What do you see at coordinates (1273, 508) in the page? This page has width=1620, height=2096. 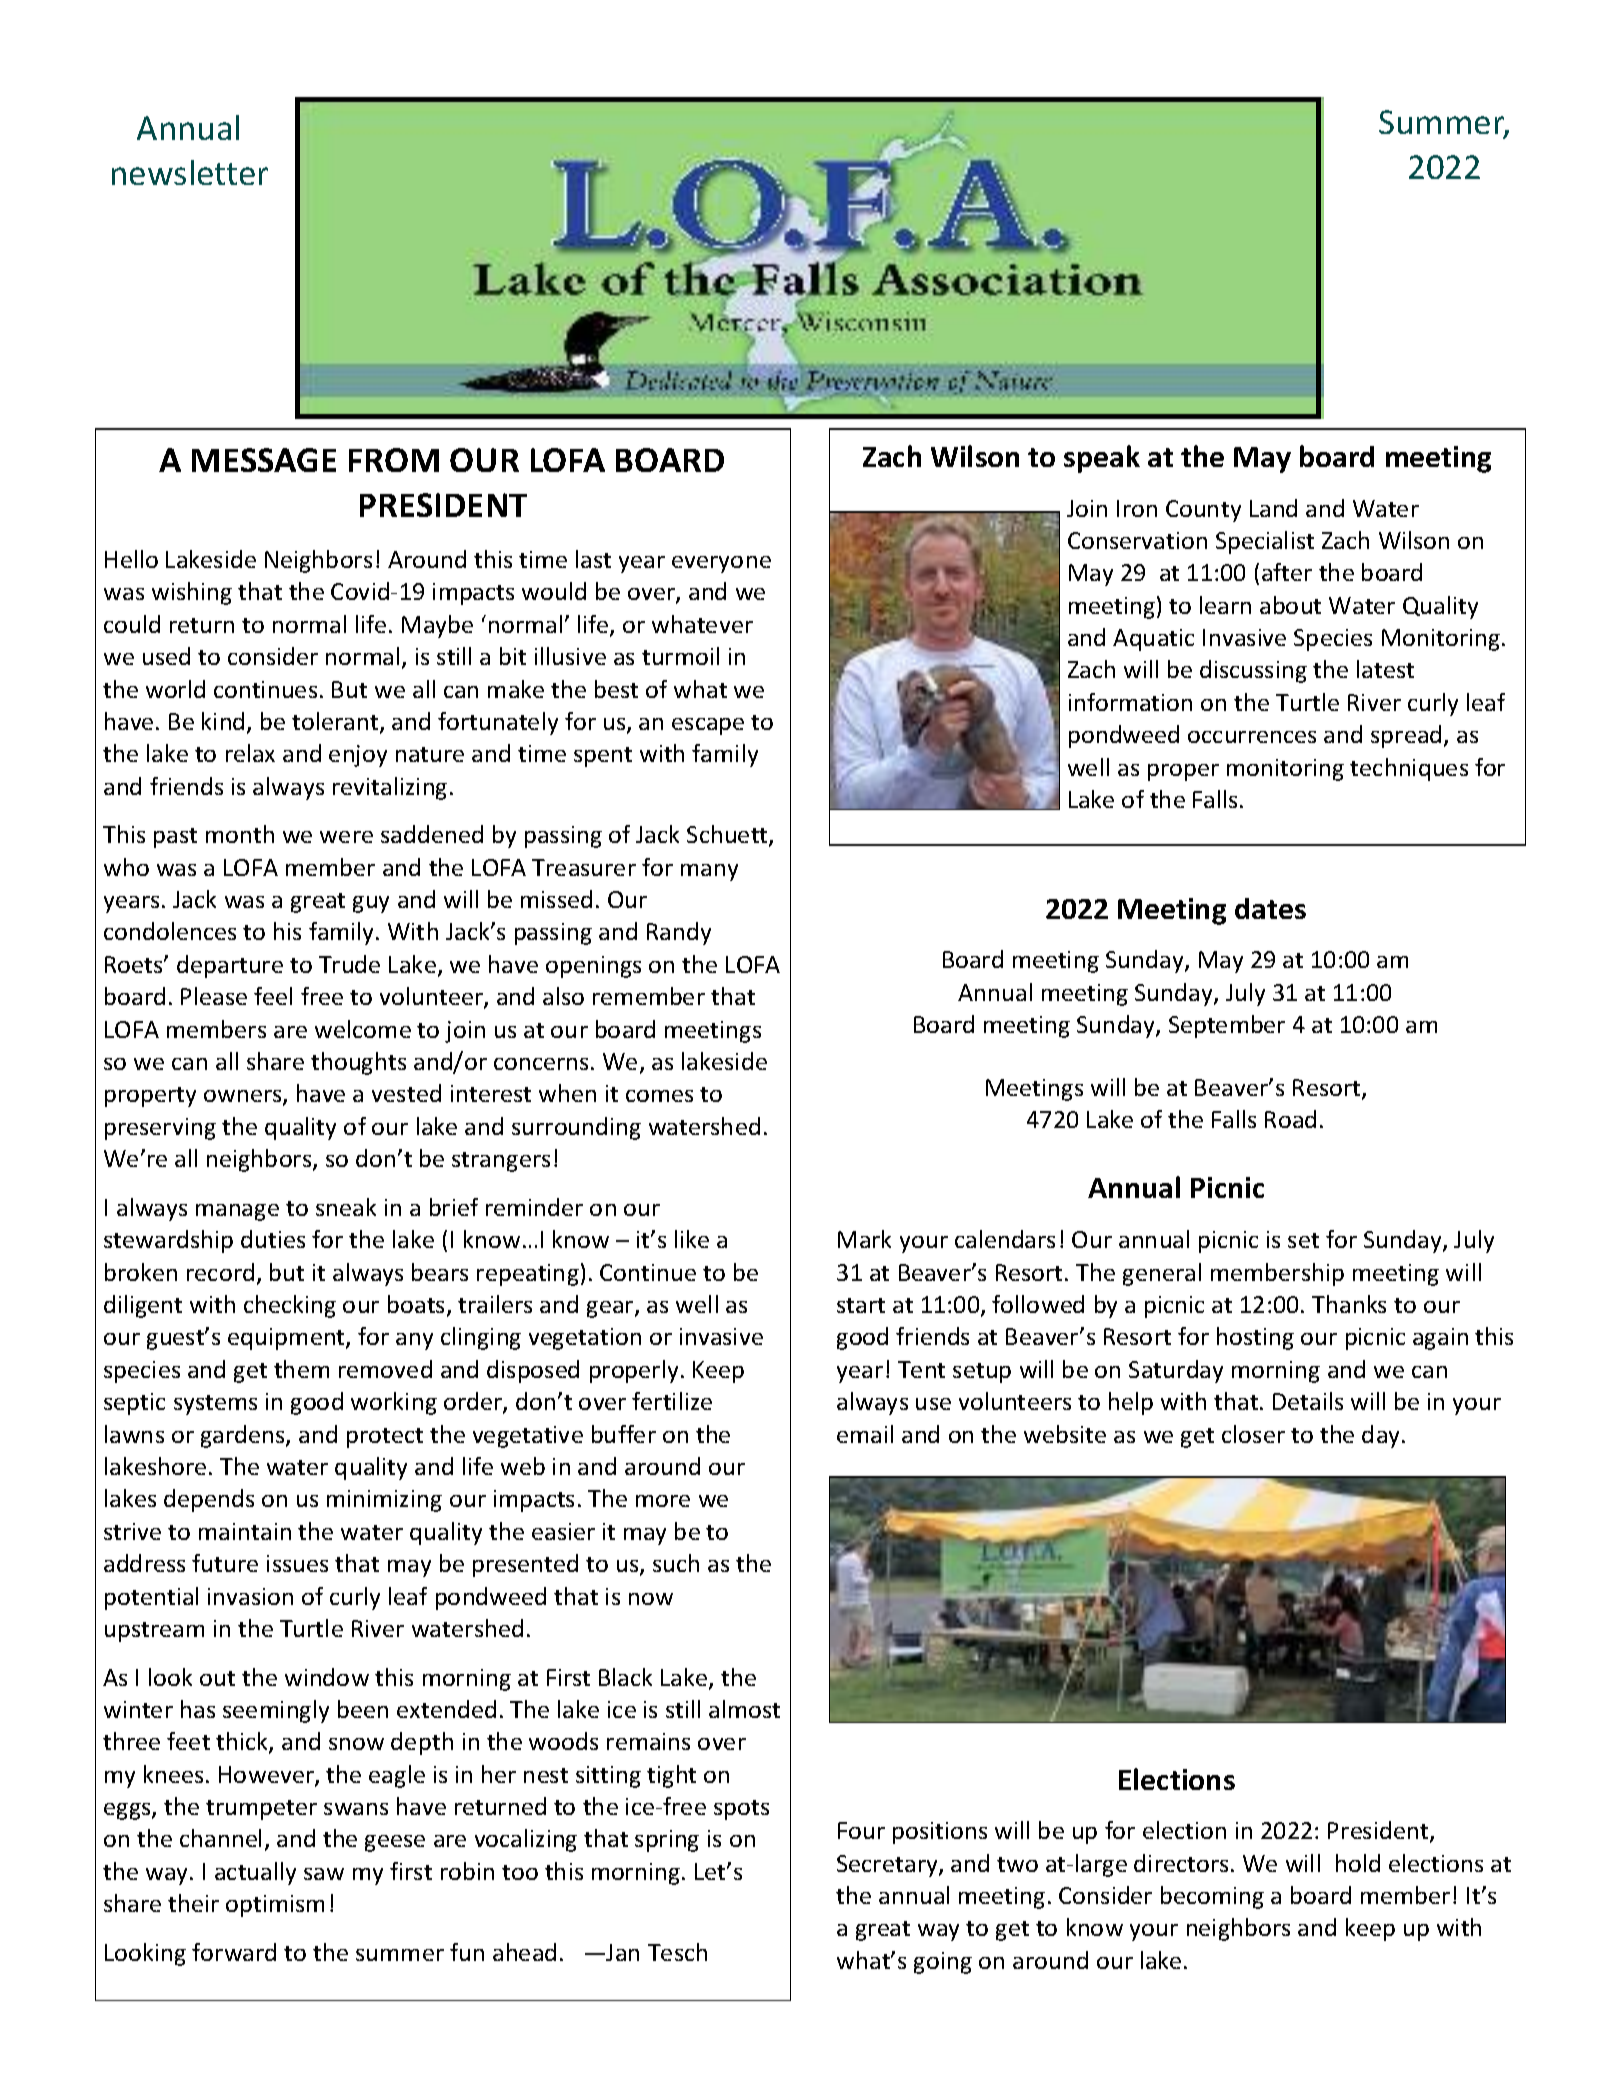 I see `Land` at bounding box center [1273, 508].
